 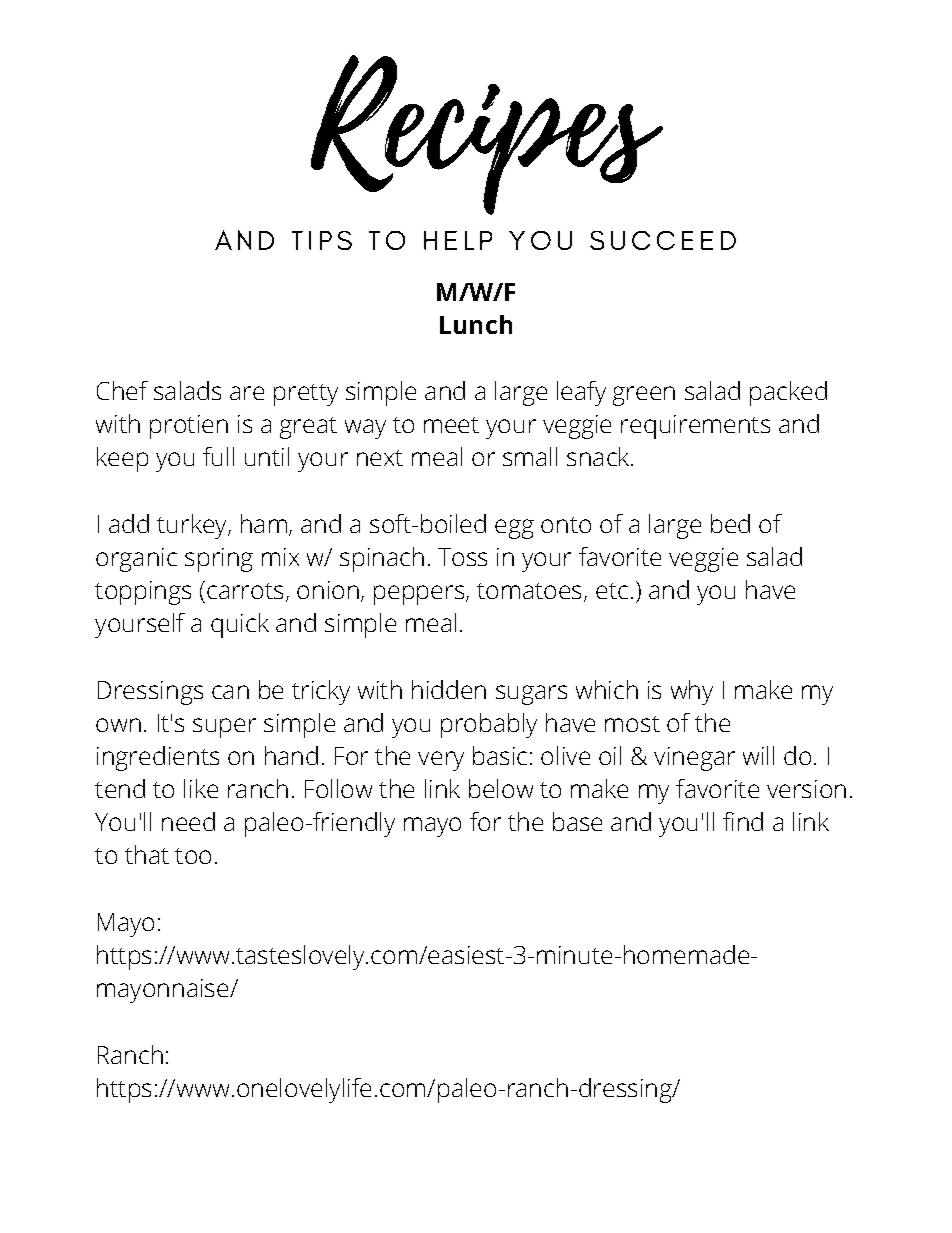 I want to click on need, so click(x=188, y=821).
